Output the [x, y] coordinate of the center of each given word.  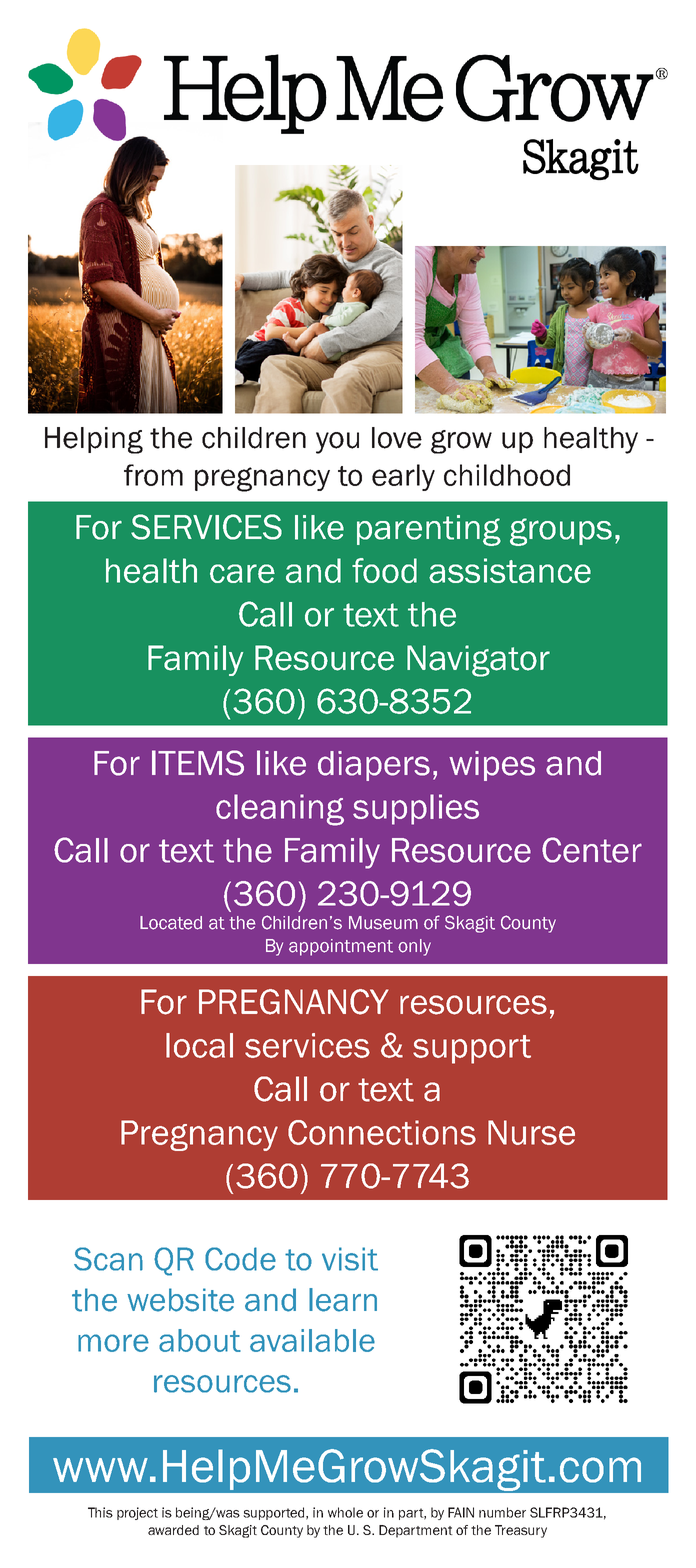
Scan [108, 1259]
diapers [374, 766]
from [153, 475]
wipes [492, 766]
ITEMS [198, 763]
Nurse [531, 1132]
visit [350, 1259]
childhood [507, 475]
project [137, 1513]
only [414, 947]
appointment [341, 947]
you [337, 443]
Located [171, 923]
